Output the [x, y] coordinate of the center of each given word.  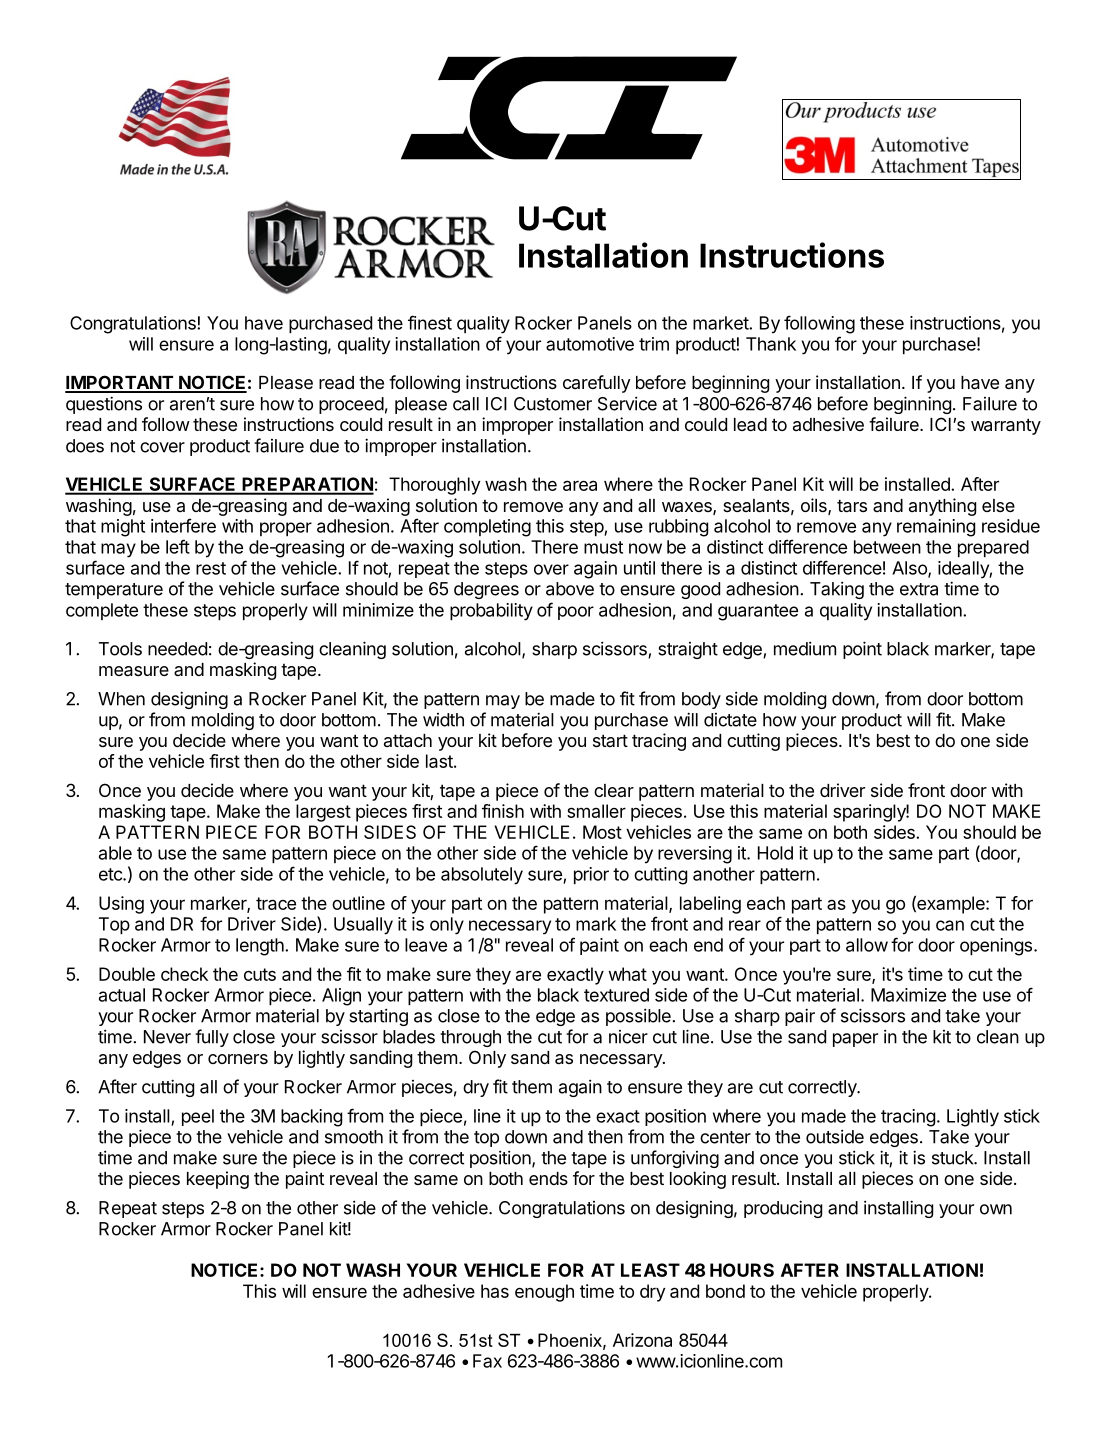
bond [725, 1291]
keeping [218, 1180]
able [115, 853]
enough [544, 1293]
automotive [590, 344]
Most [602, 832]
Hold [775, 853]
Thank [771, 344]
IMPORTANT [120, 383]
